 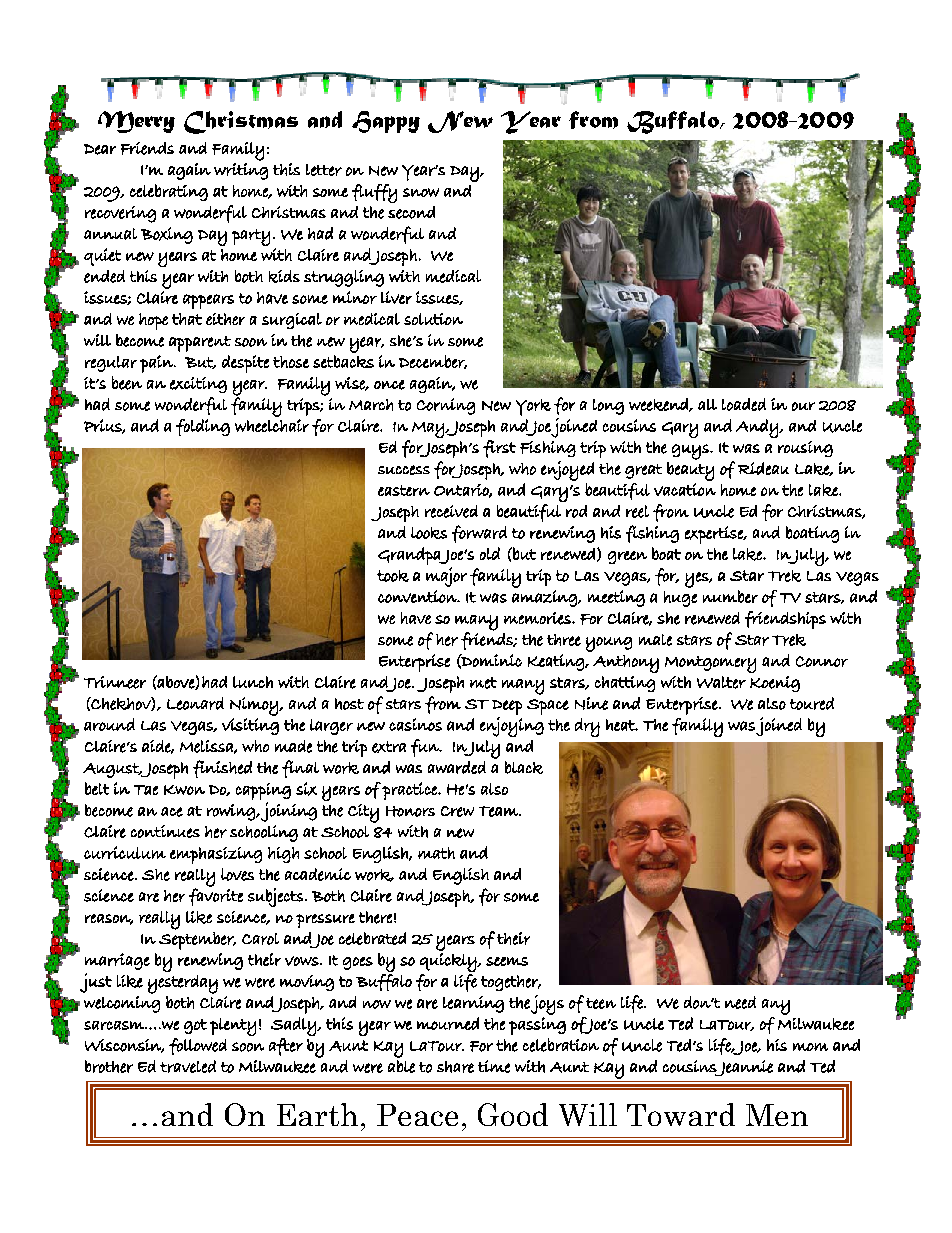 I want to click on share, so click(x=455, y=1067).
